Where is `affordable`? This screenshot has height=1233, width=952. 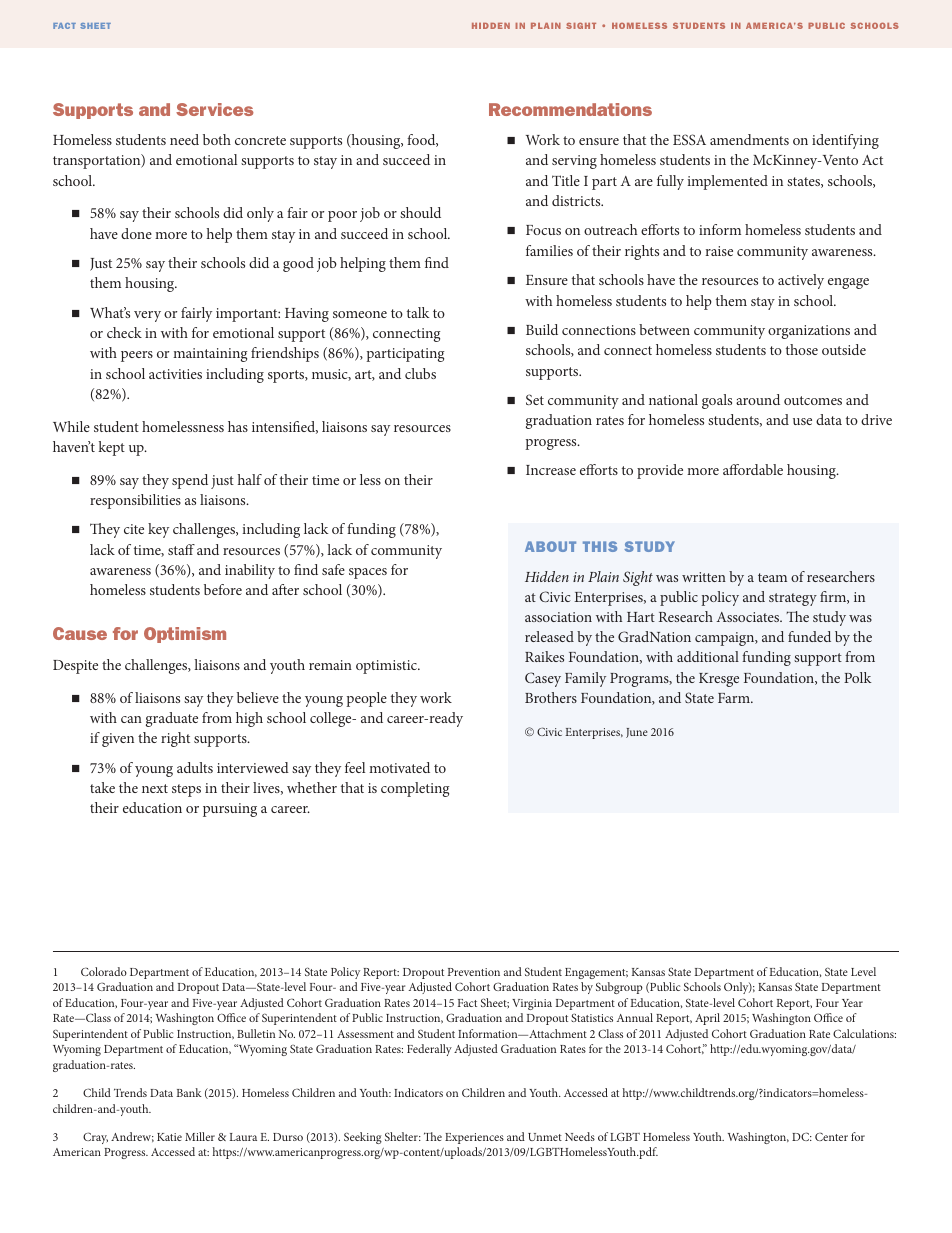
affordable is located at coordinates (753, 469).
